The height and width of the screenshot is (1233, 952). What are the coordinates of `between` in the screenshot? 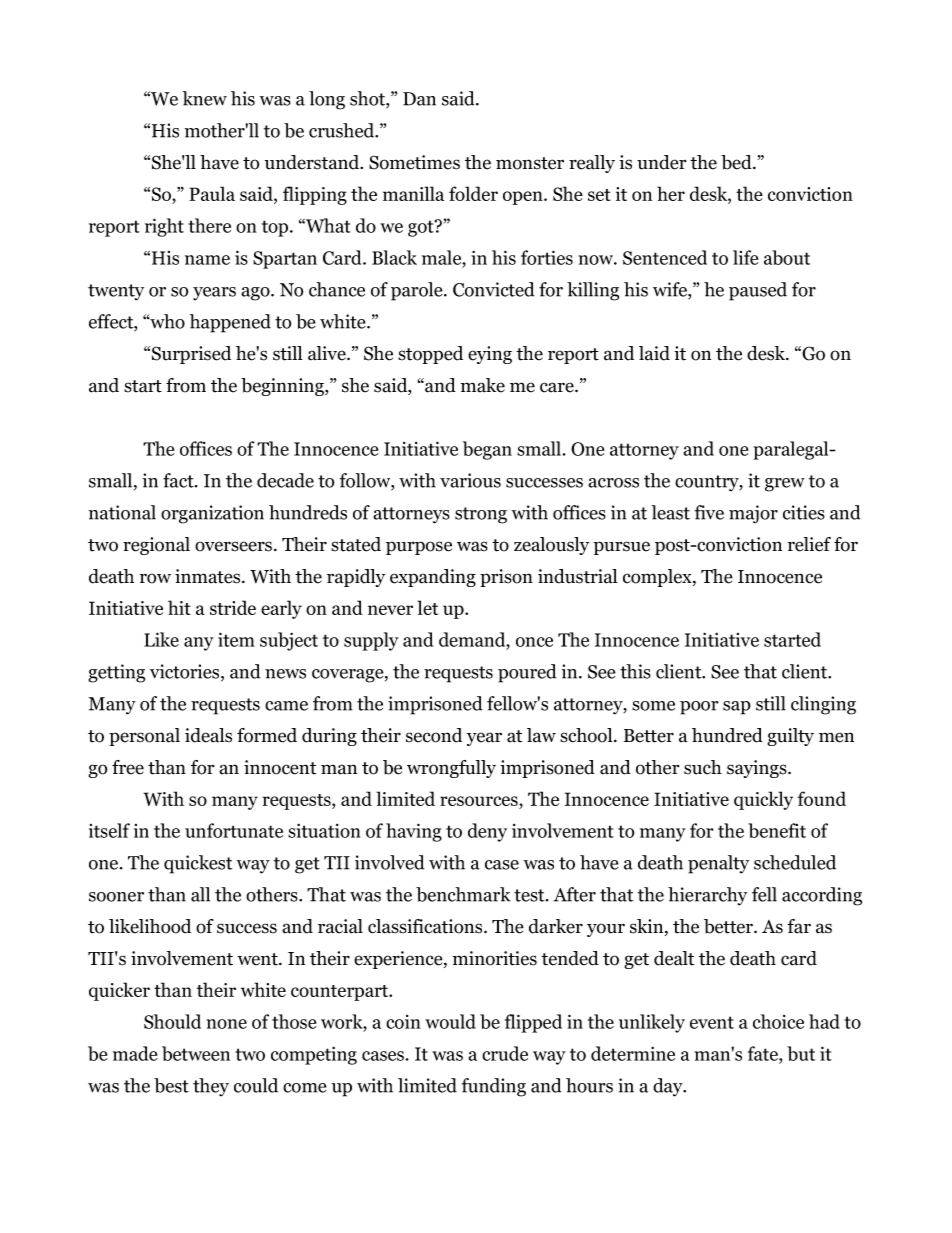 It's located at (196, 1053).
